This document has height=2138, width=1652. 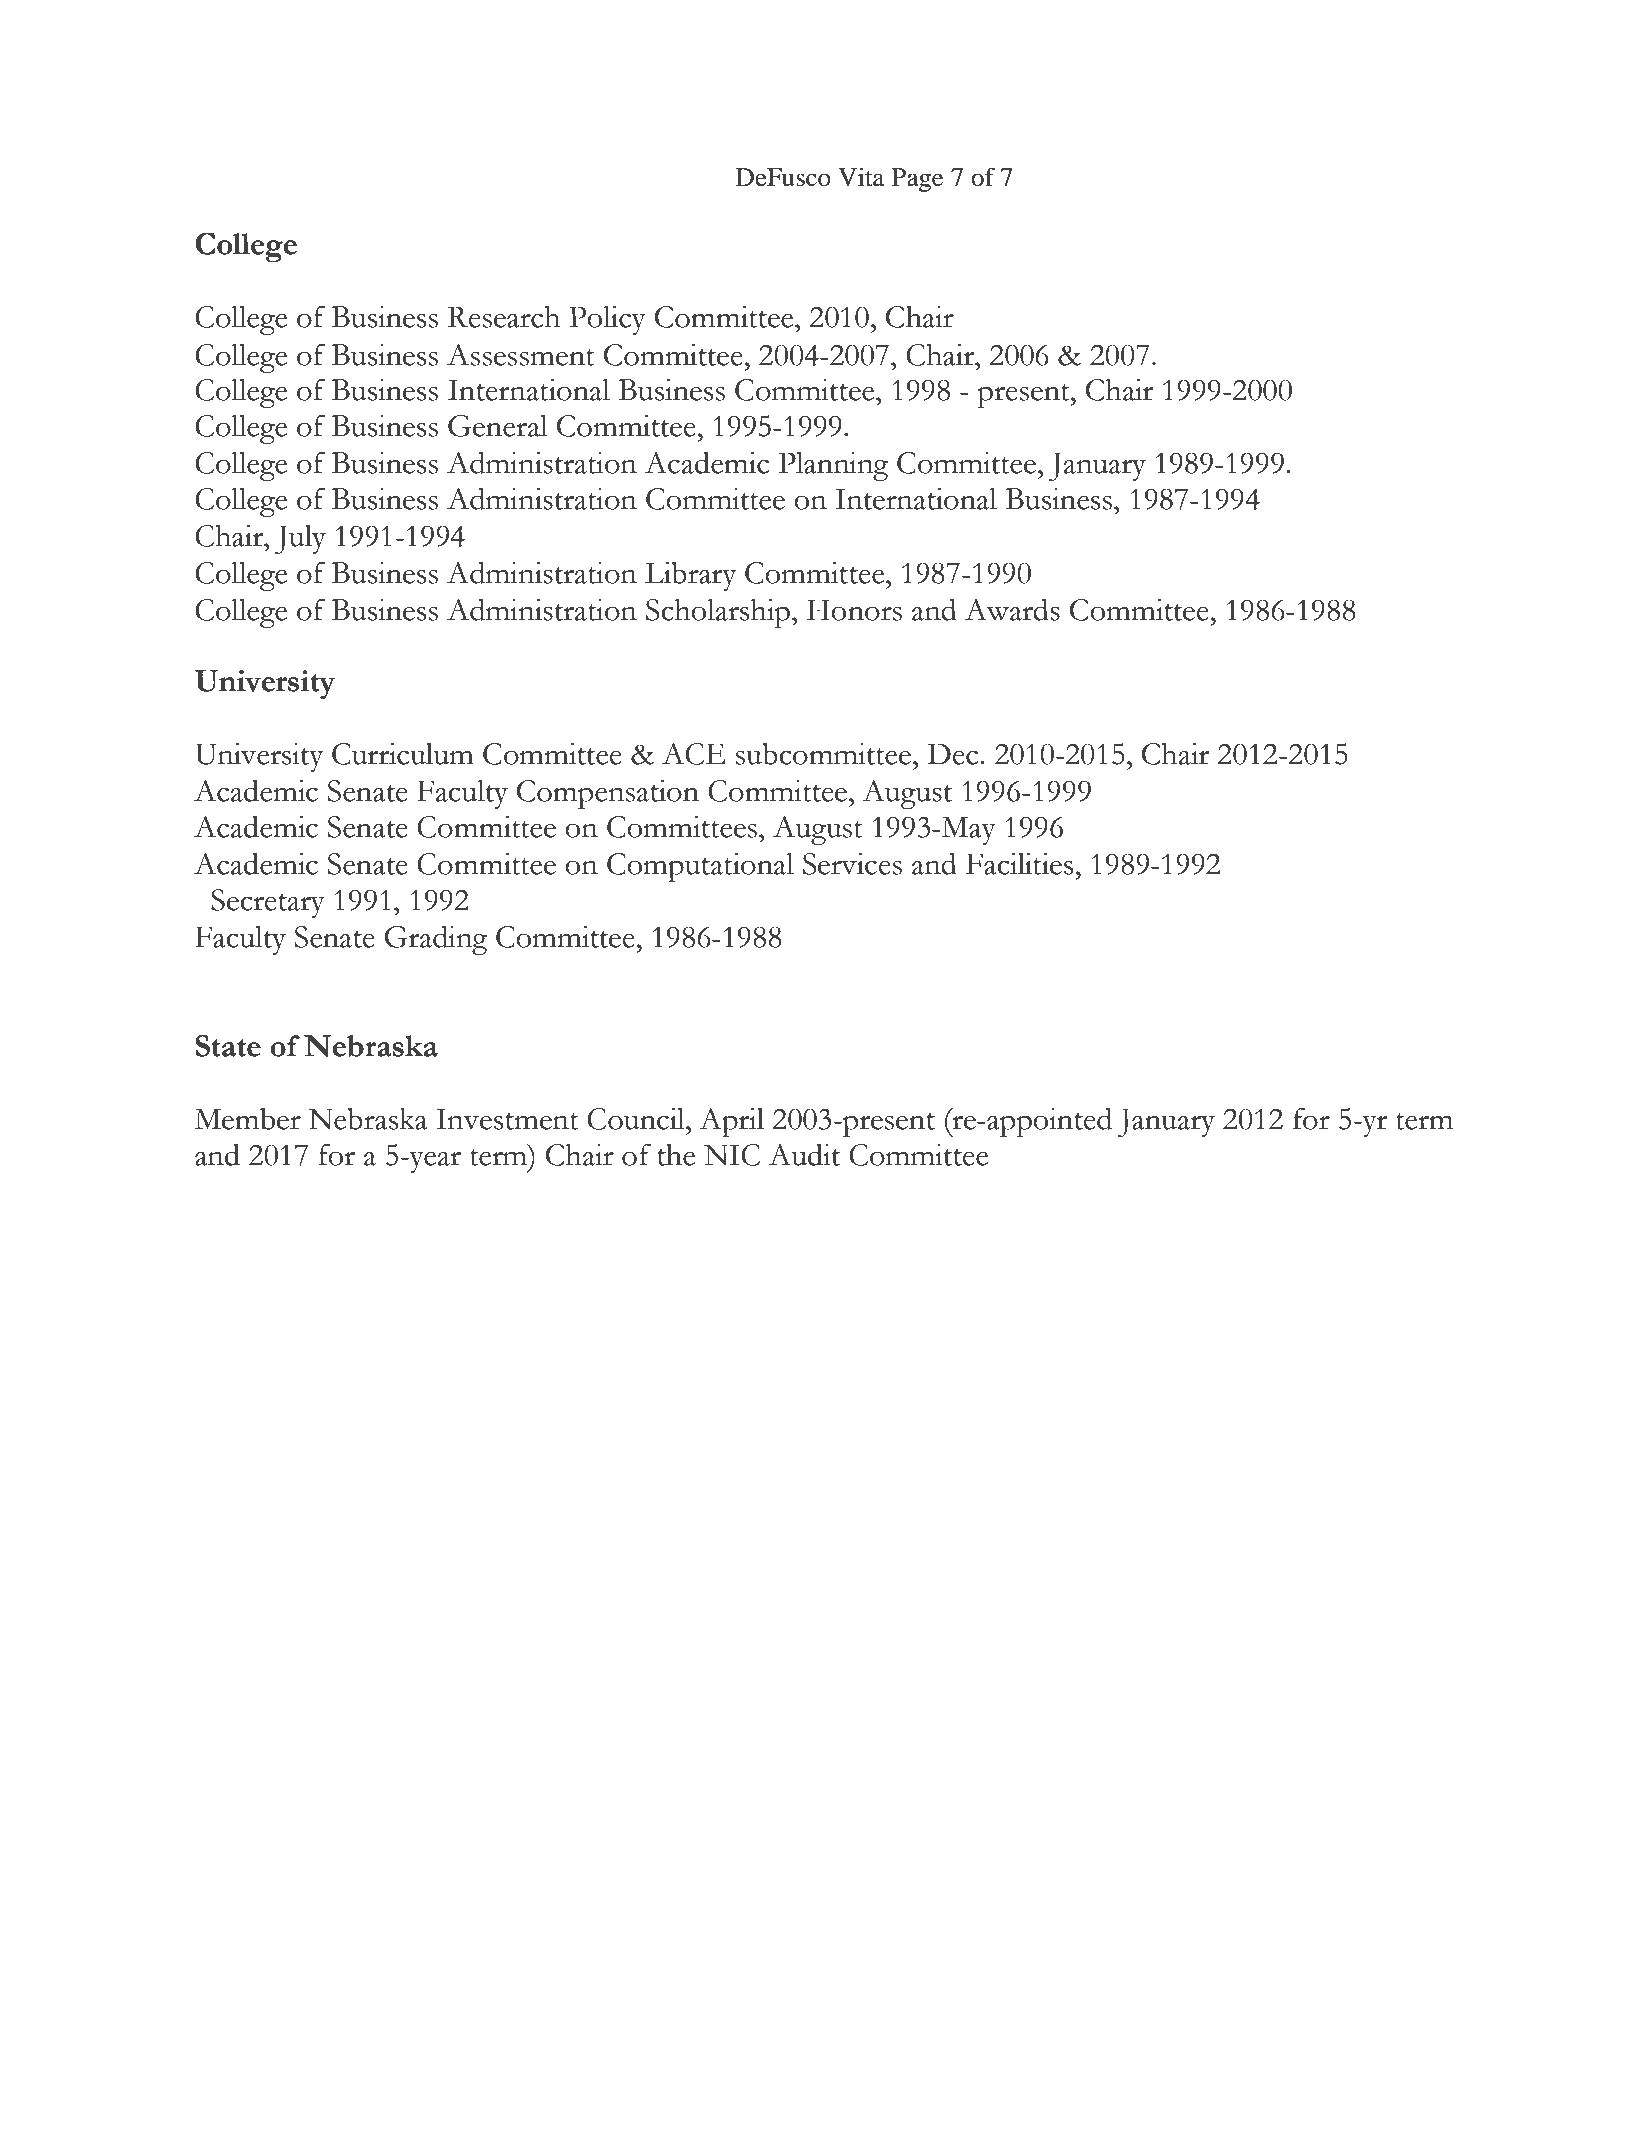 What do you see at coordinates (690, 576) in the document?
I see `Library` at bounding box center [690, 576].
